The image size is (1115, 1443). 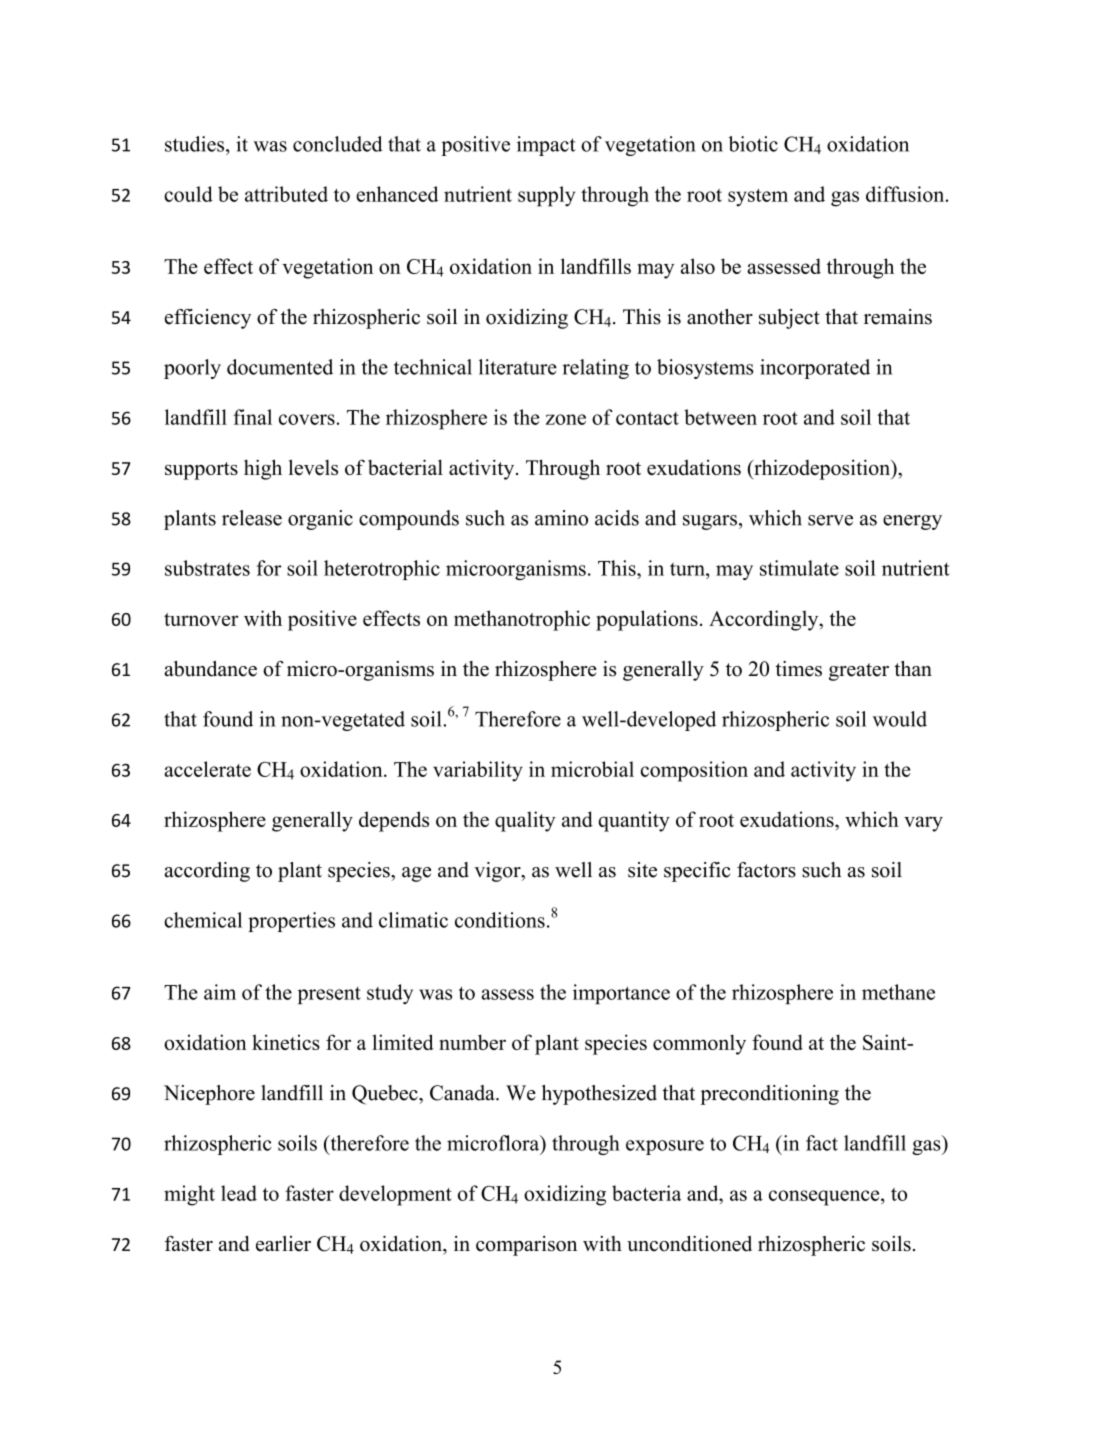 I want to click on amino, so click(x=561, y=518).
